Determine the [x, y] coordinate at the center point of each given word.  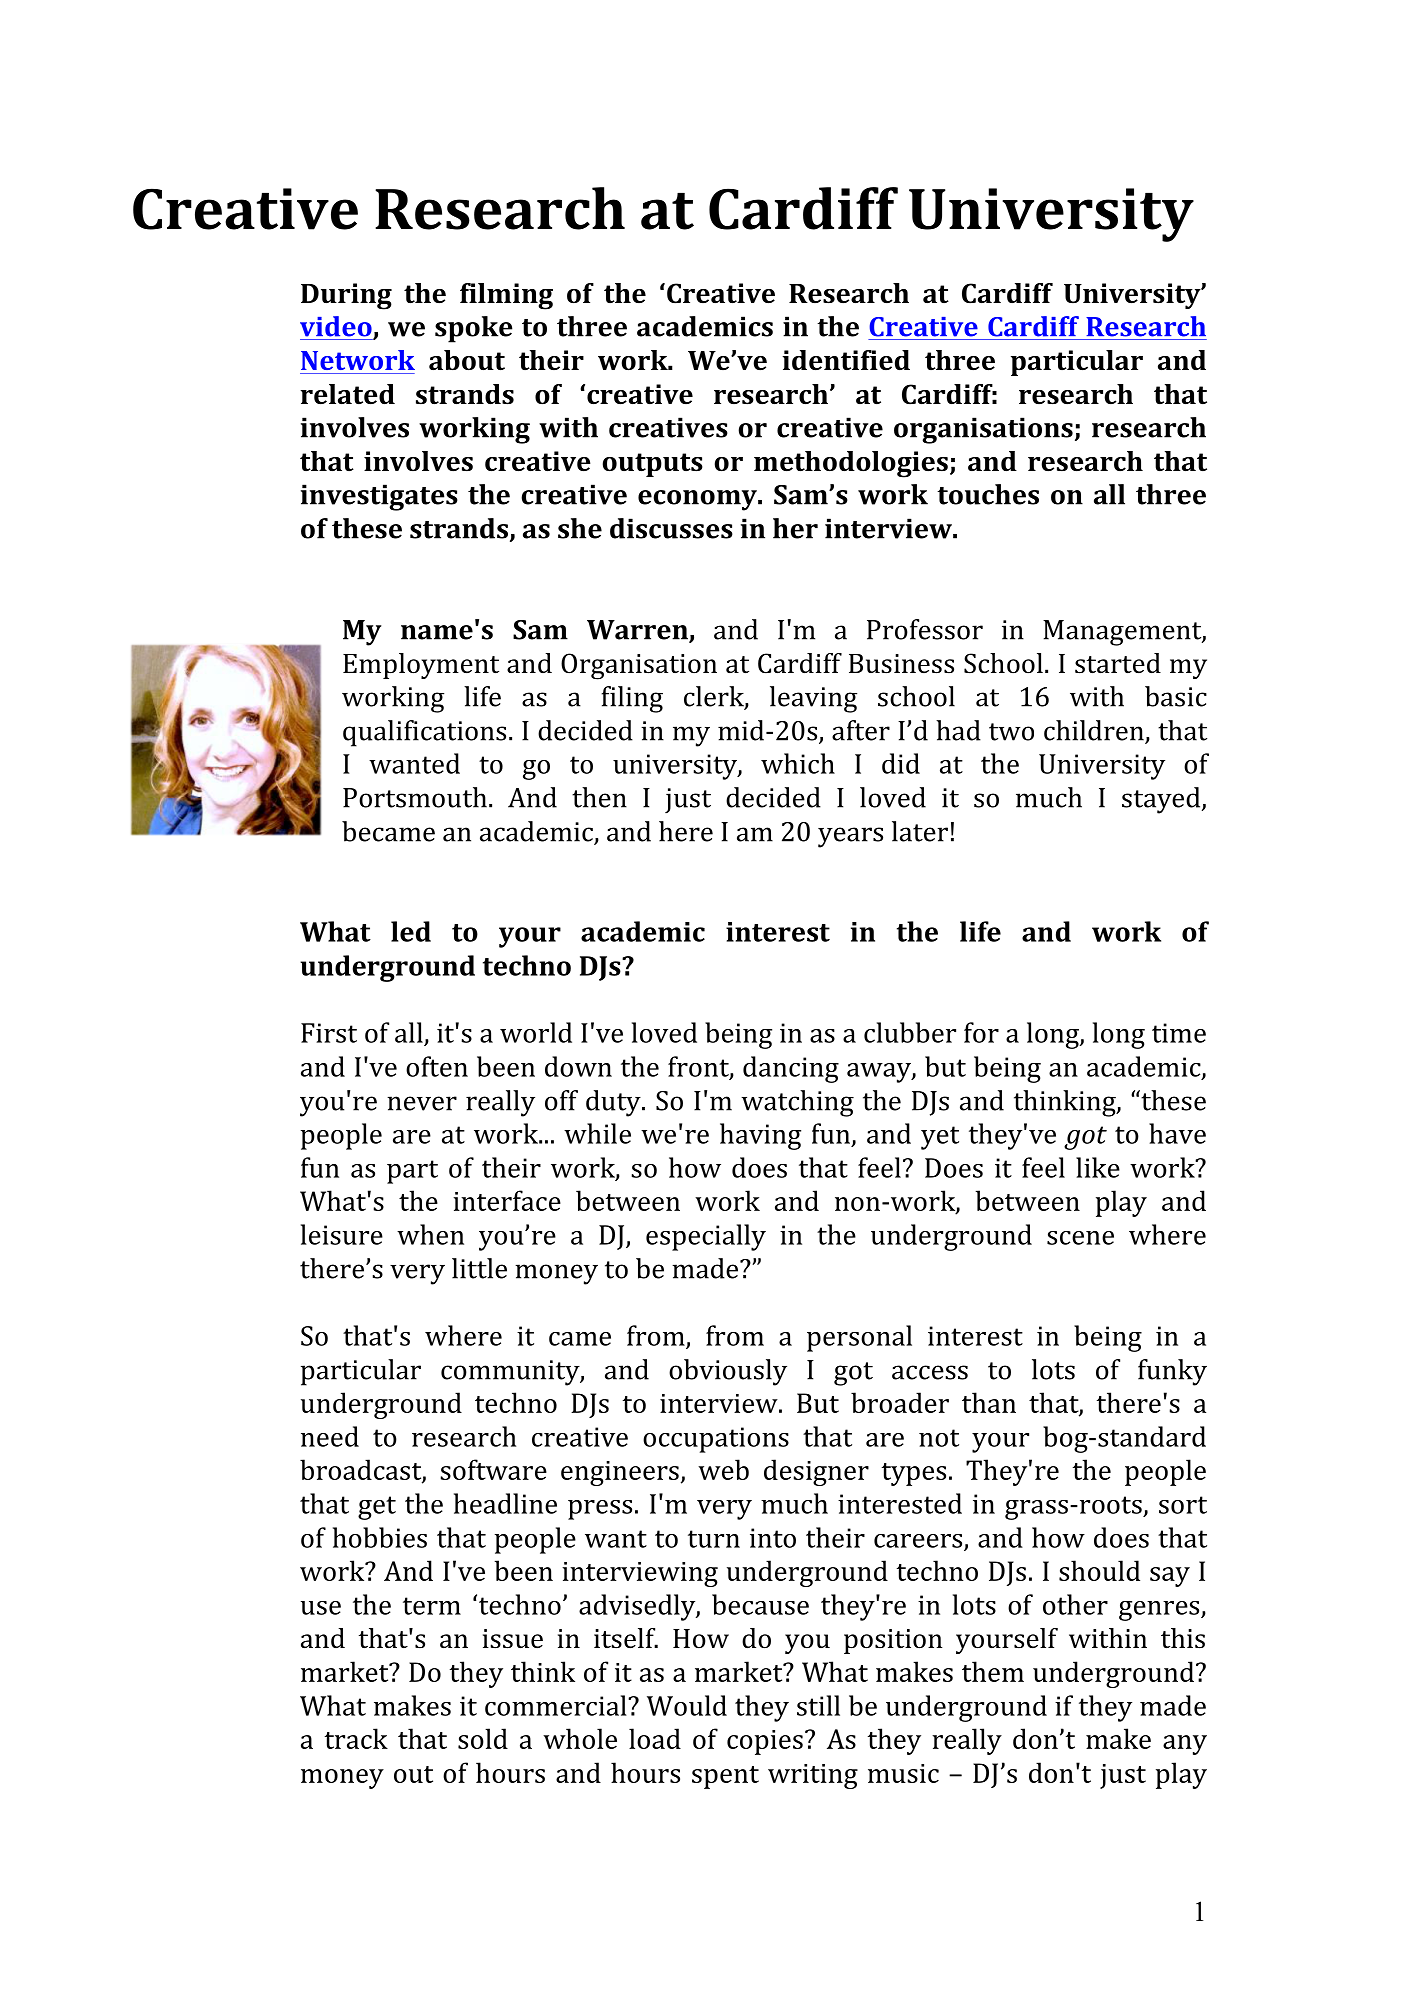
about [467, 360]
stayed [1162, 800]
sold [483, 1738]
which [798, 763]
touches [988, 494]
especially [706, 1237]
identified [846, 360]
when [430, 1234]
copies [765, 1742]
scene [1080, 1238]
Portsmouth [415, 797]
